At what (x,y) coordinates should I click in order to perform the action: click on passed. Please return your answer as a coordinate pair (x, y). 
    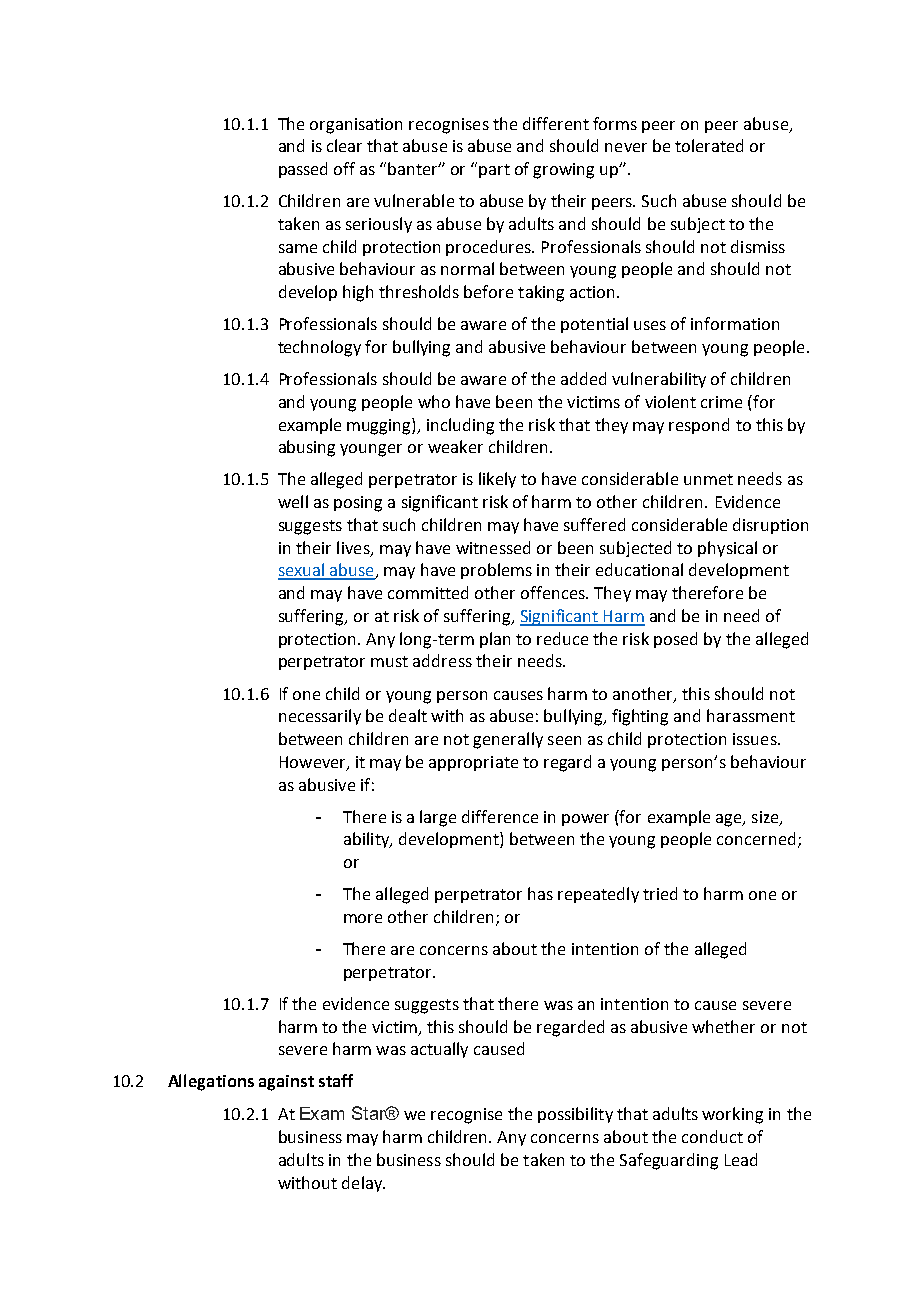
    Looking at the image, I should click on (303, 170).
